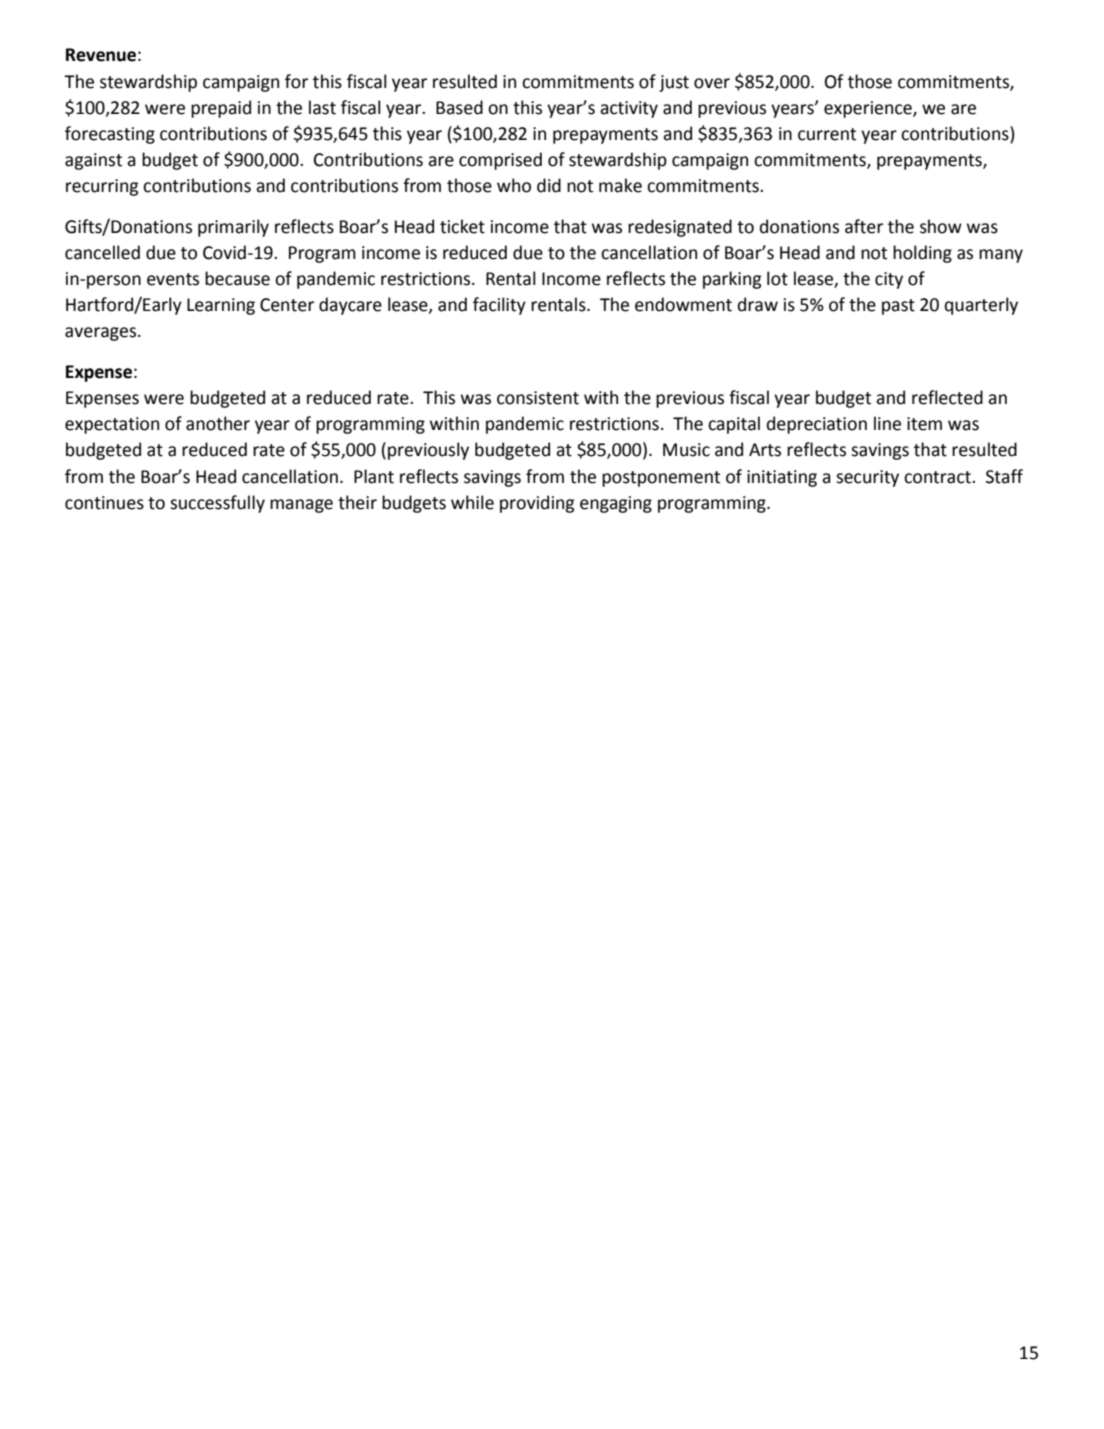 The width and height of the page is (1104, 1429). Describe the element at coordinates (462, 226) in the page. I see `ticket` at that location.
